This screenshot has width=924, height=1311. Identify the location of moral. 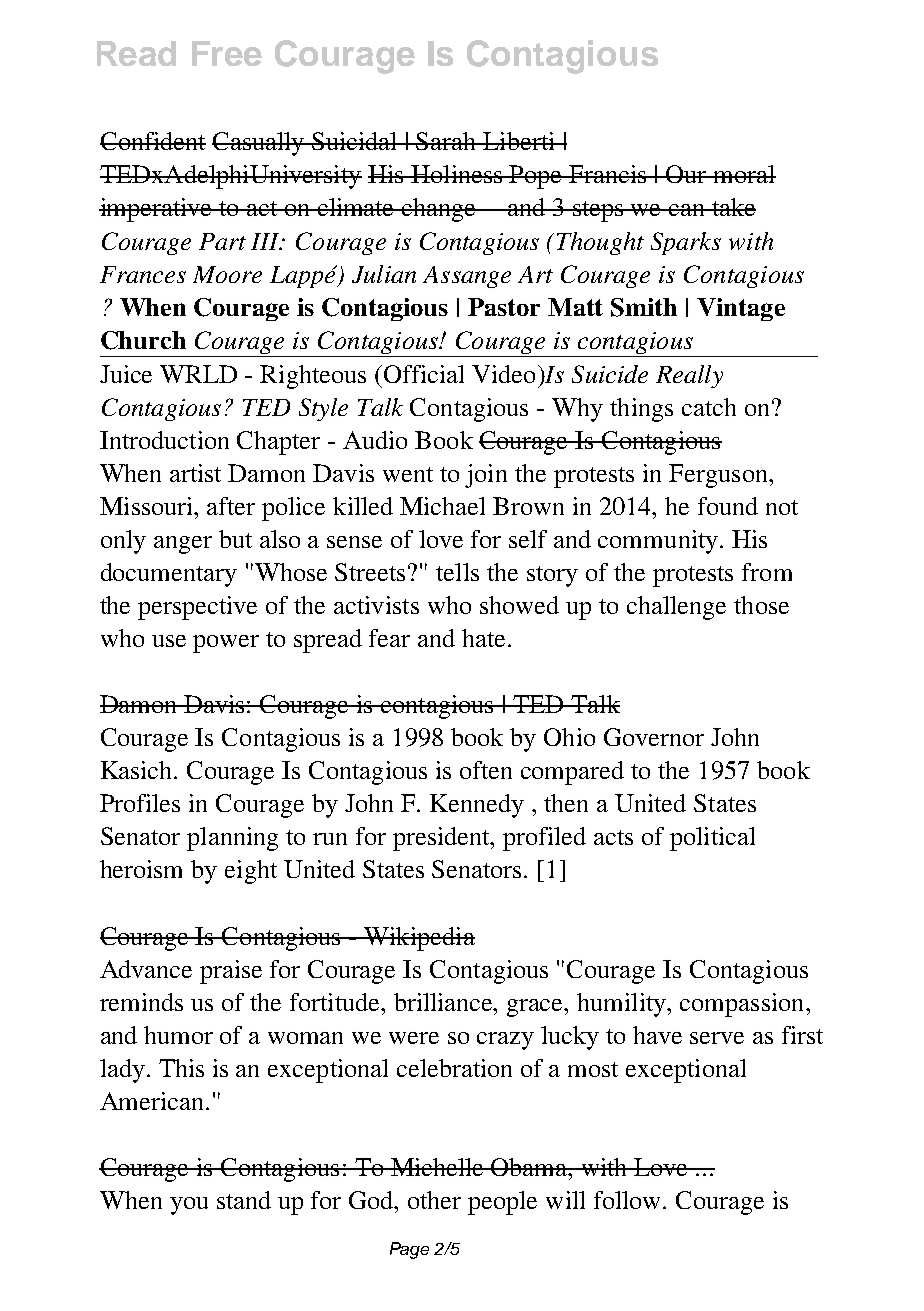
(744, 174).
